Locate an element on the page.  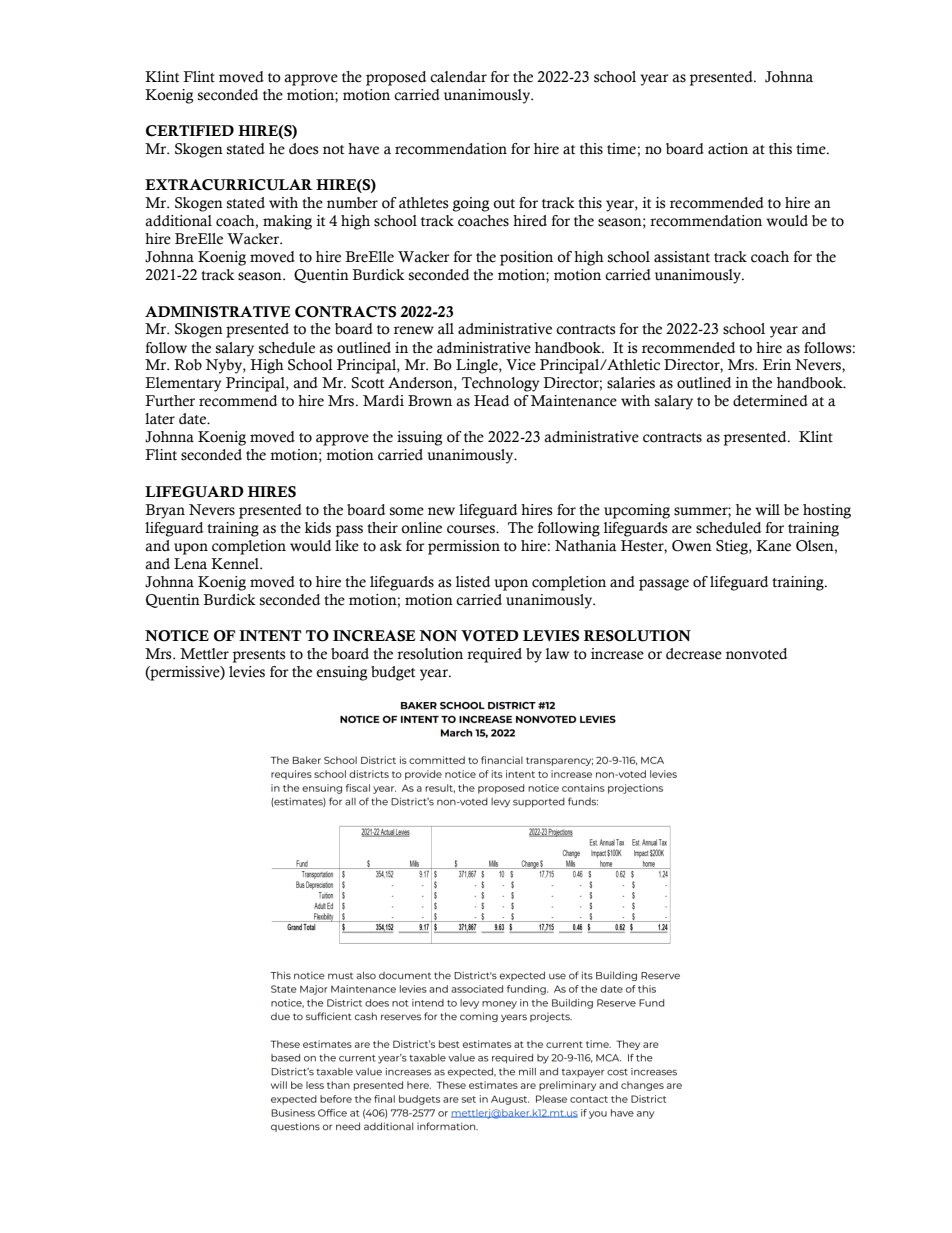
proposed is located at coordinates (396, 78).
